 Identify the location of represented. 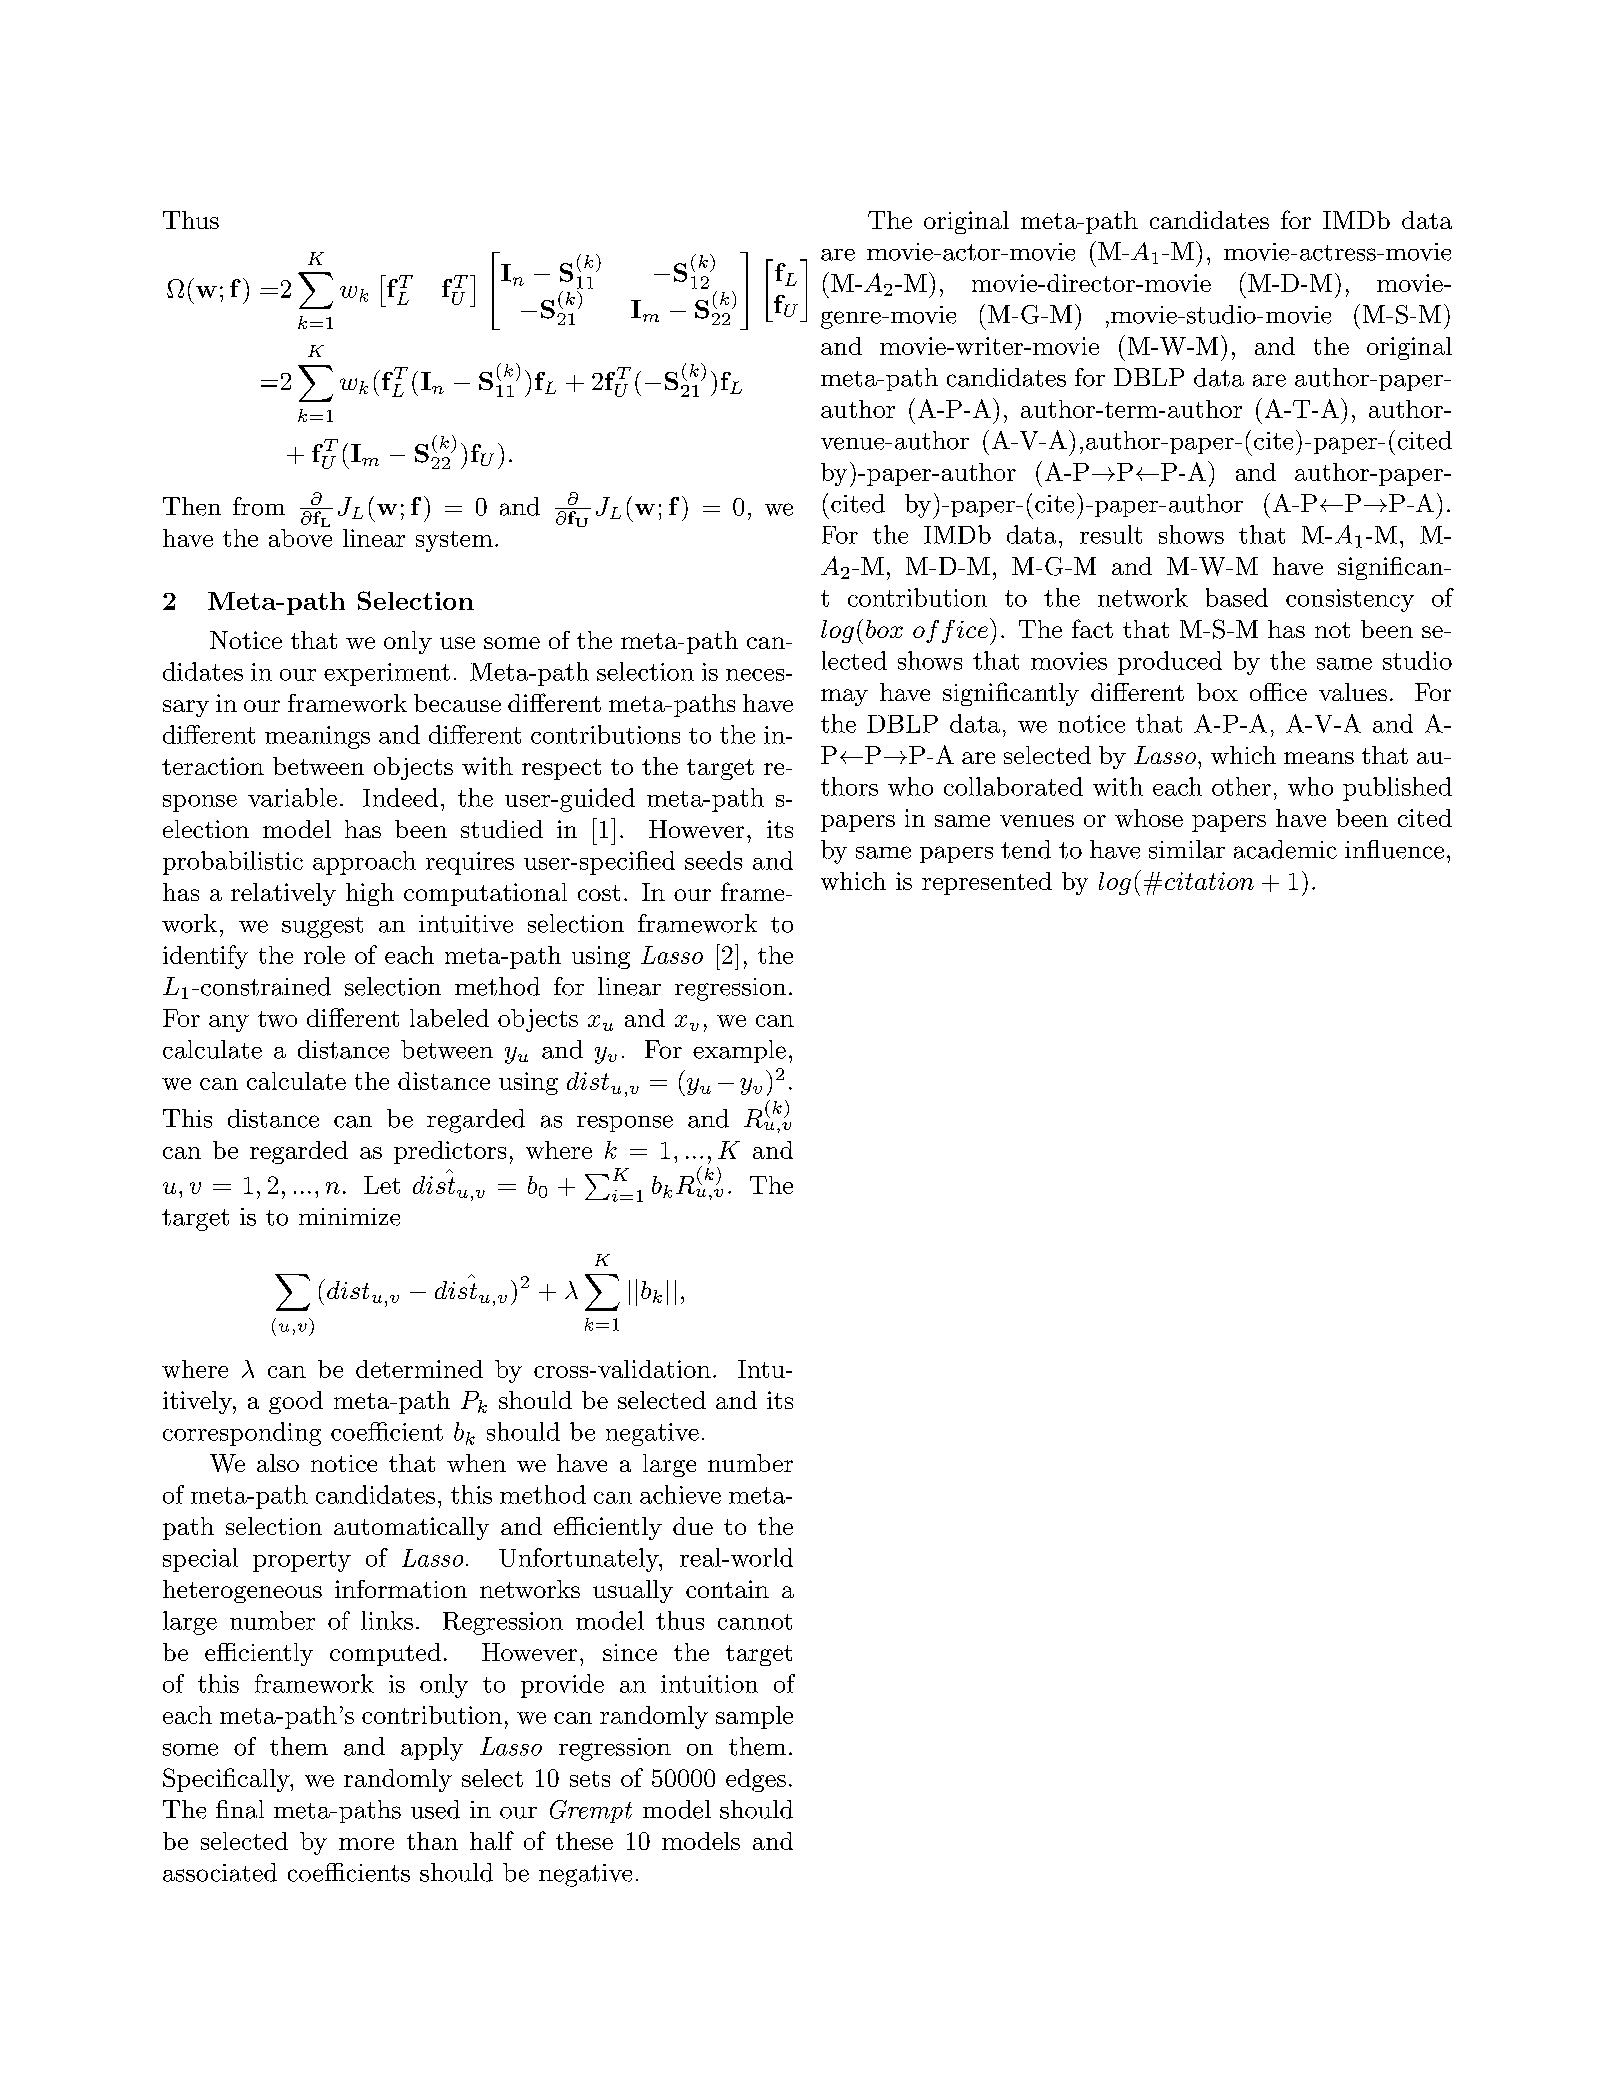
(987, 883).
